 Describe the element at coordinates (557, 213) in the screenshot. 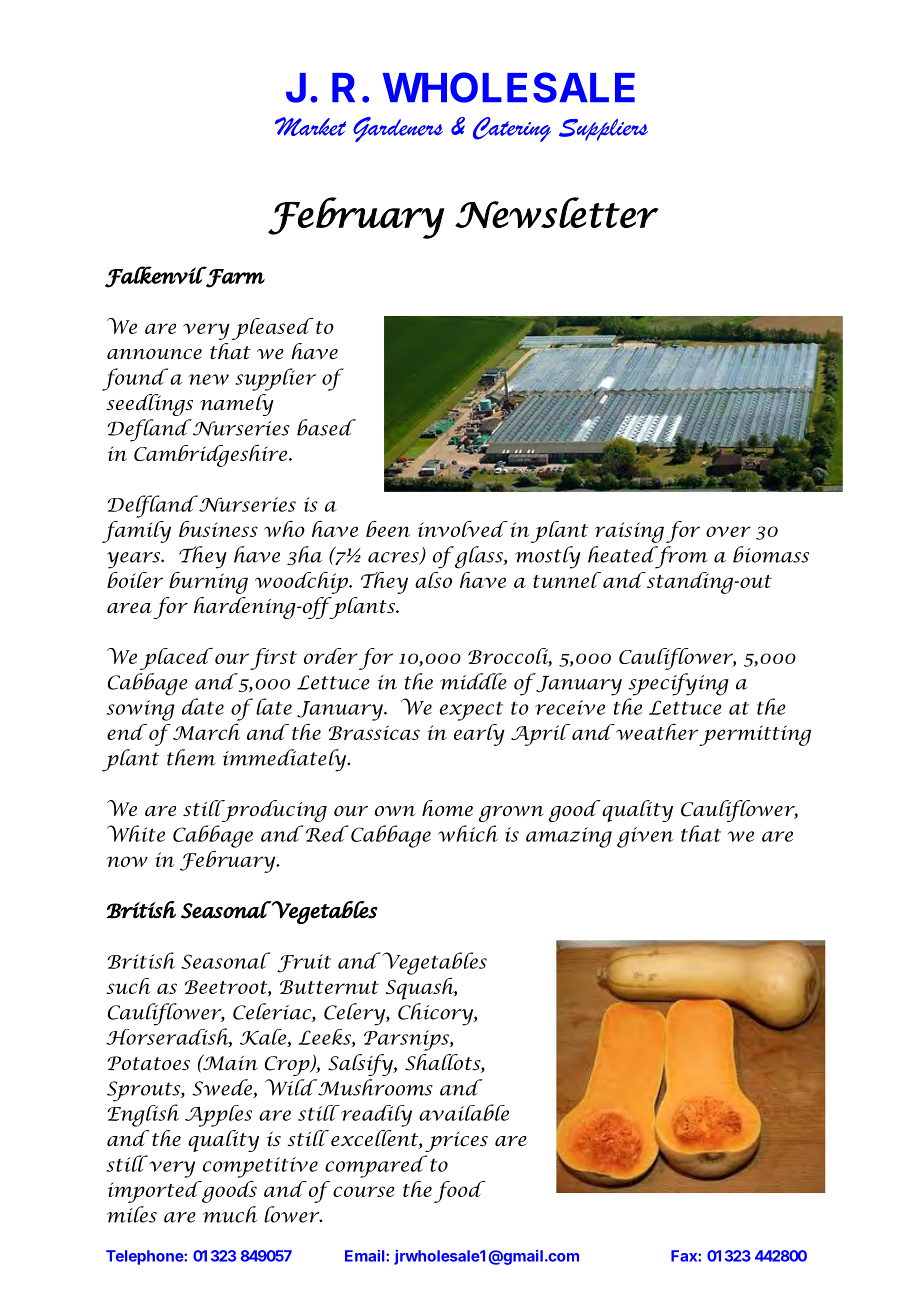

I see `Newsletter` at that location.
